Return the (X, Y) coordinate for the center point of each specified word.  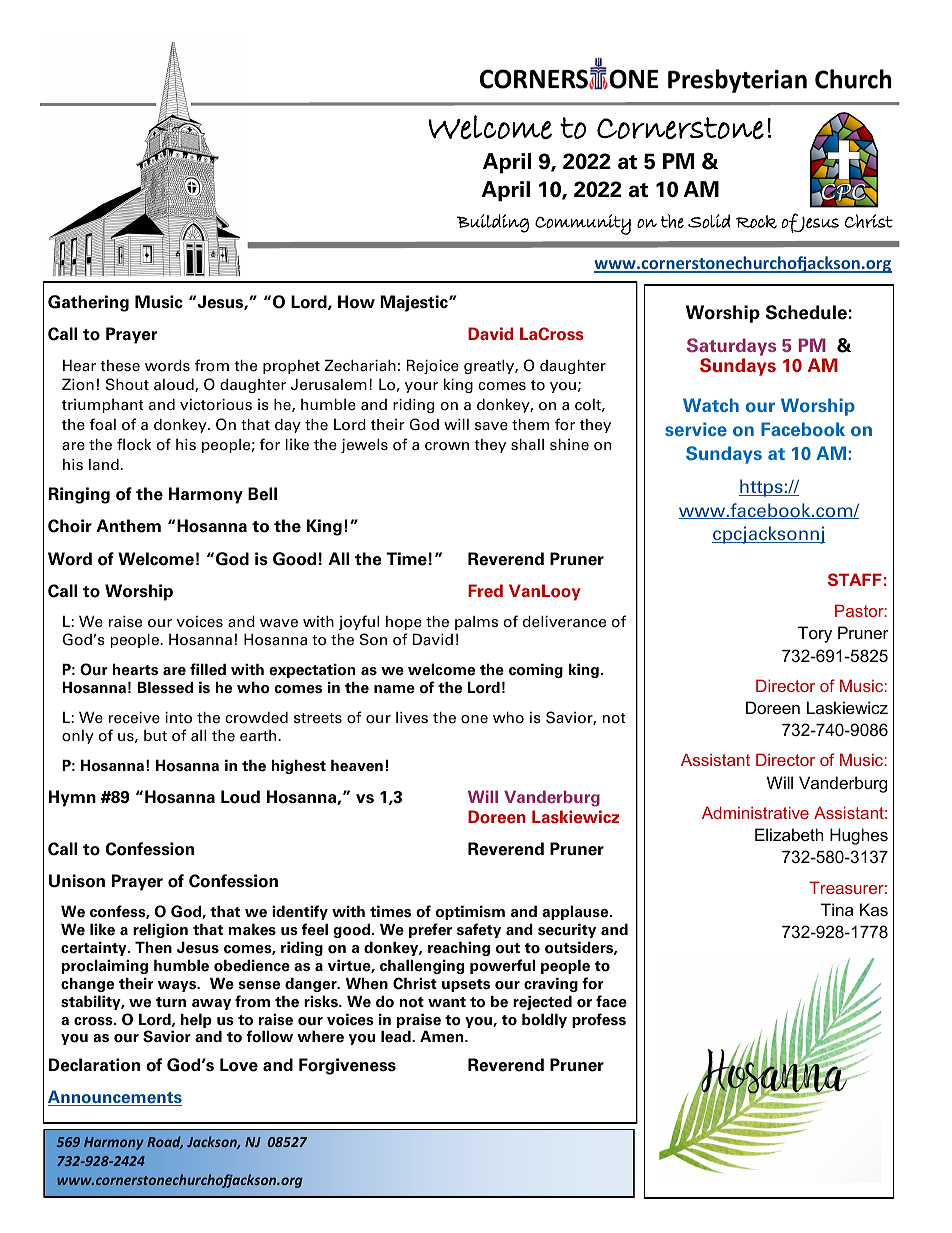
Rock (756, 222)
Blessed (165, 687)
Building (493, 223)
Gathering (88, 303)
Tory (815, 634)
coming (536, 670)
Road (165, 1142)
